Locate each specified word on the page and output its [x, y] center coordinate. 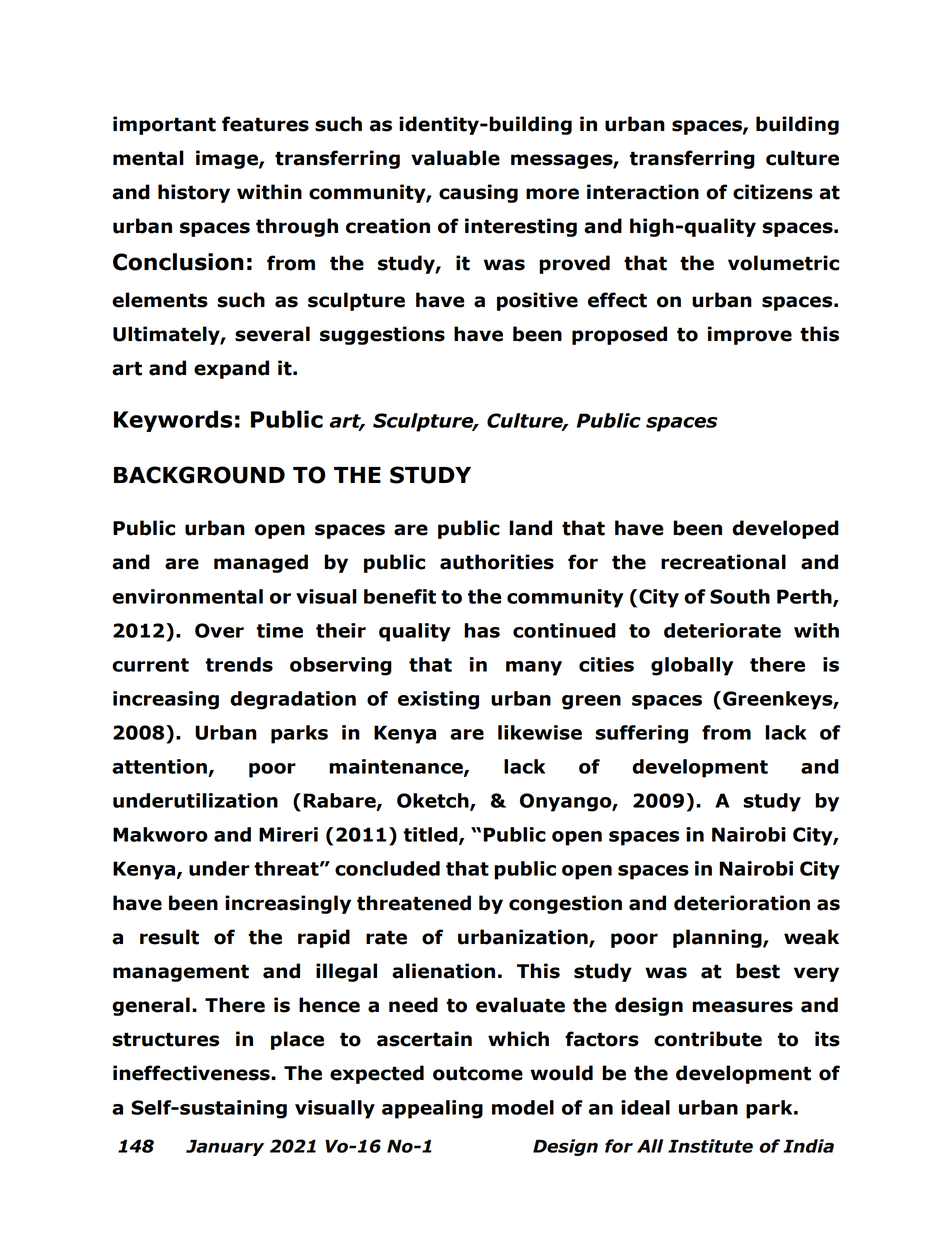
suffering [641, 734]
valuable [455, 158]
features [265, 124]
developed [785, 529]
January [225, 1148]
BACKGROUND [199, 475]
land [530, 528]
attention [159, 766]
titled [431, 835]
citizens [773, 192]
